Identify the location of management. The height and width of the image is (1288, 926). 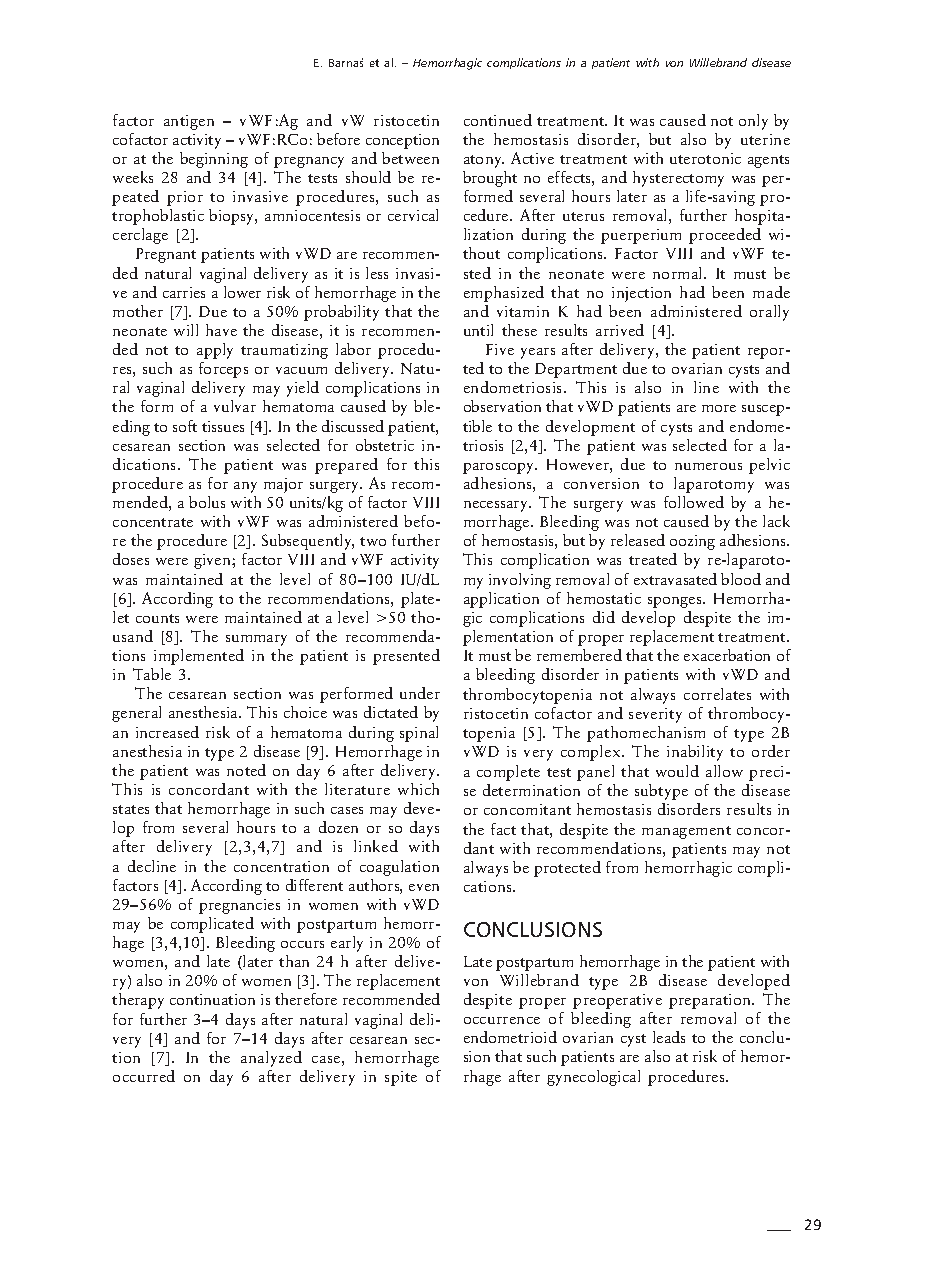
(686, 832).
